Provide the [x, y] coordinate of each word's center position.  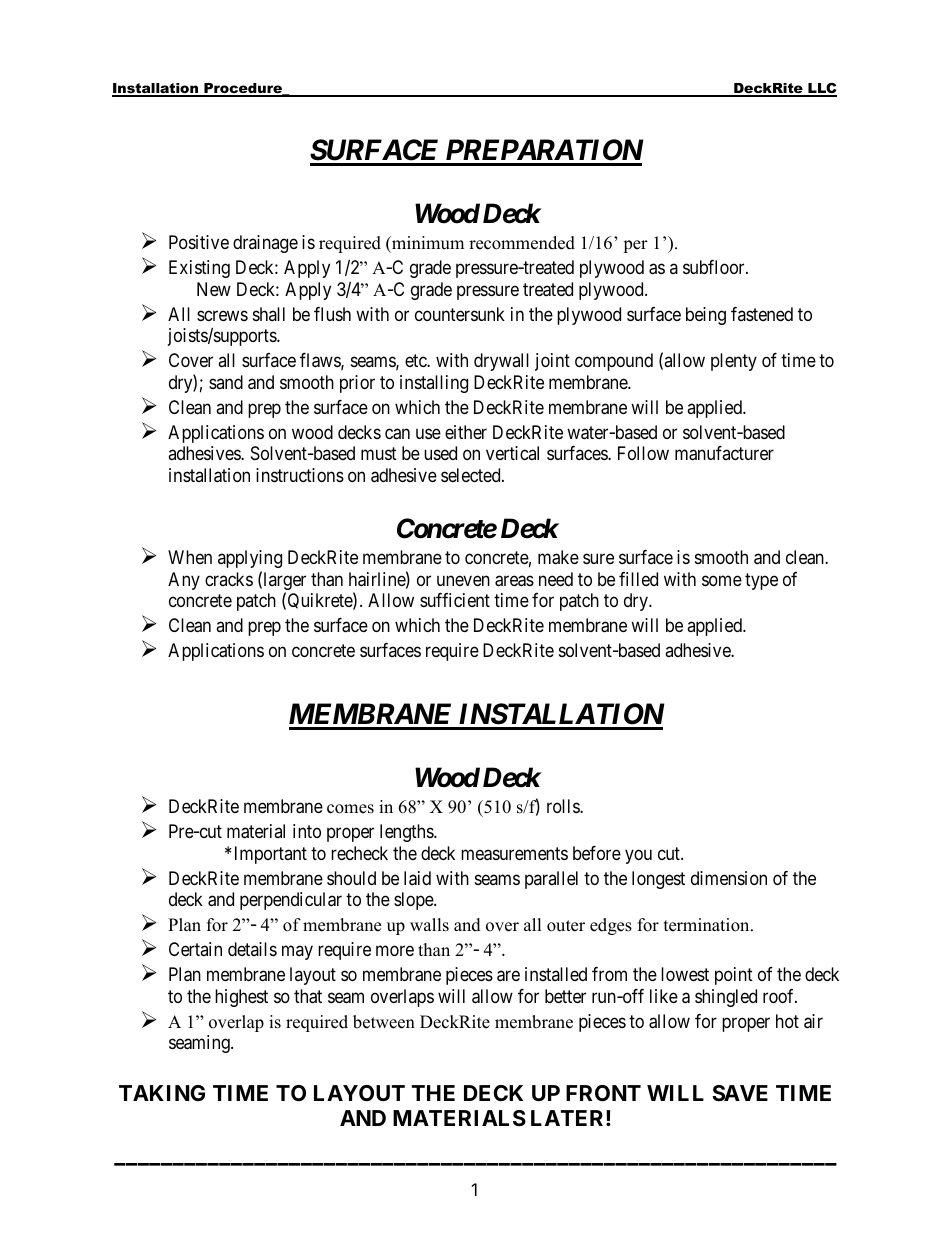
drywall [501, 362]
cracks [229, 579]
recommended [522, 243]
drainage [265, 244]
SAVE [740, 1093]
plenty [734, 362]
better [565, 996]
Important [271, 855]
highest [241, 998]
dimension [729, 878]
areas [514, 581]
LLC [821, 90]
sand [226, 382]
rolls [564, 806]
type [761, 581]
